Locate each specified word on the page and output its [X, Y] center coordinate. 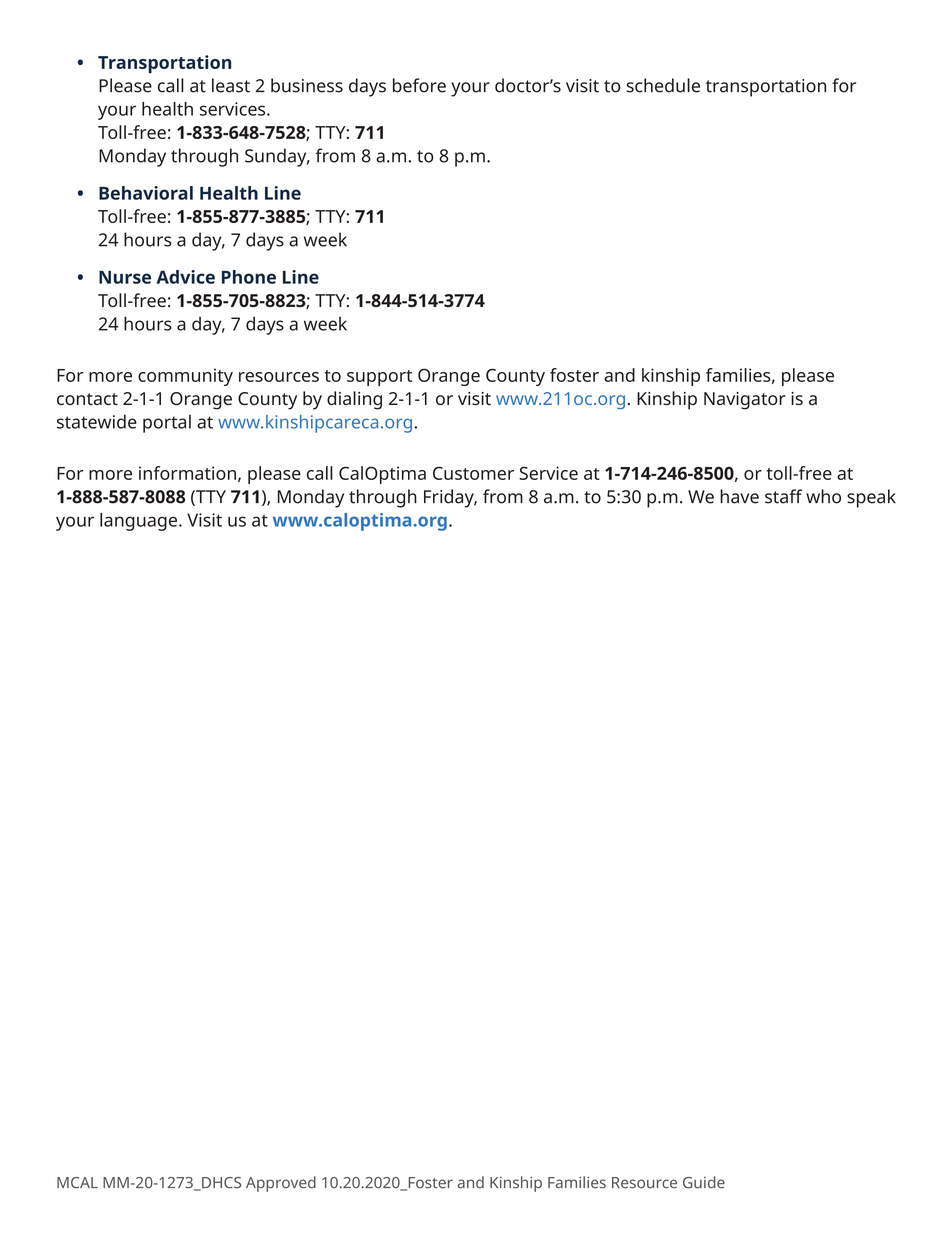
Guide [704, 1182]
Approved [281, 1184]
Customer [473, 473]
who [823, 496]
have [739, 496]
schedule [663, 85]
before [419, 85]
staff [783, 496]
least [231, 85]
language [140, 522]
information [187, 473]
